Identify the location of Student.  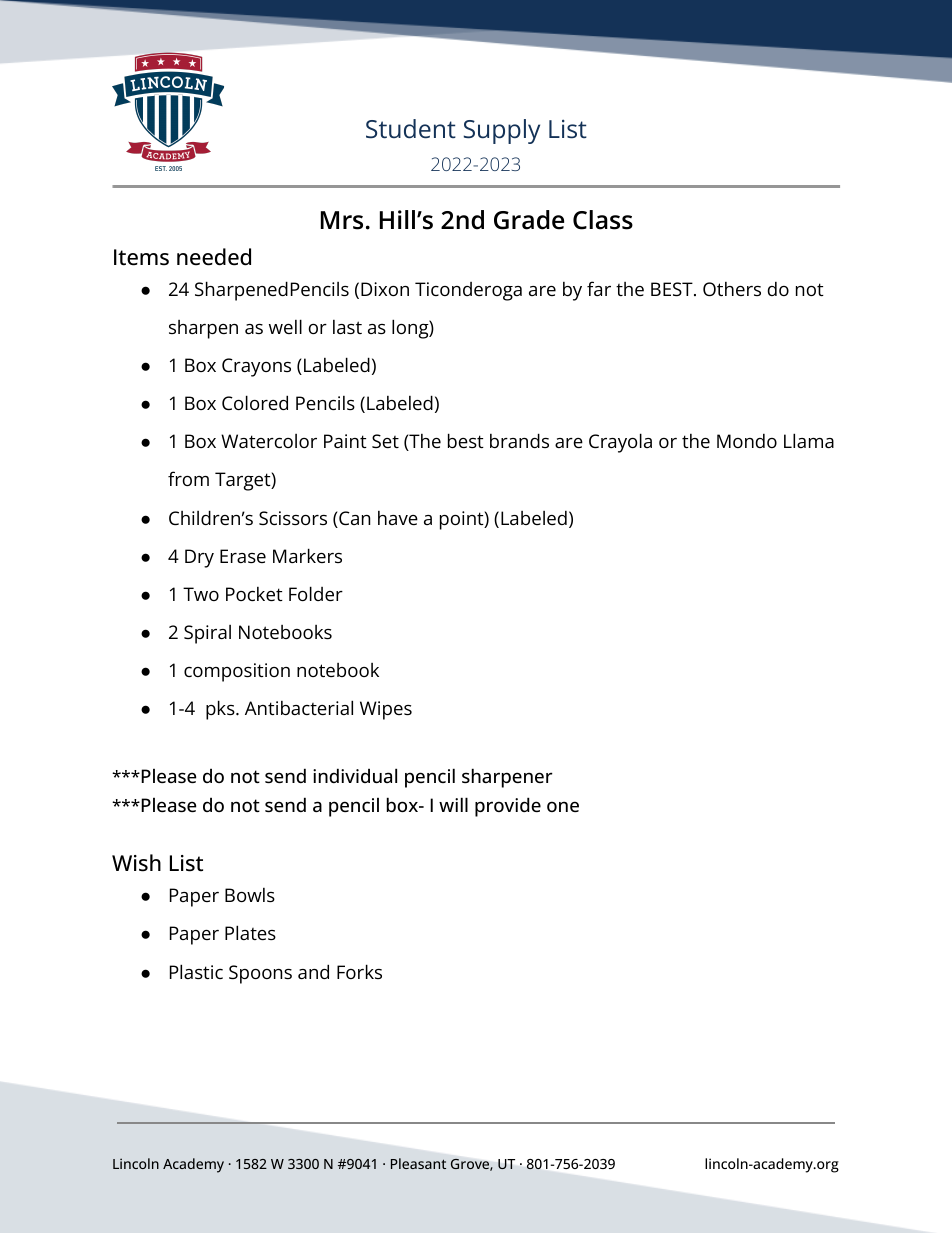
(411, 129).
